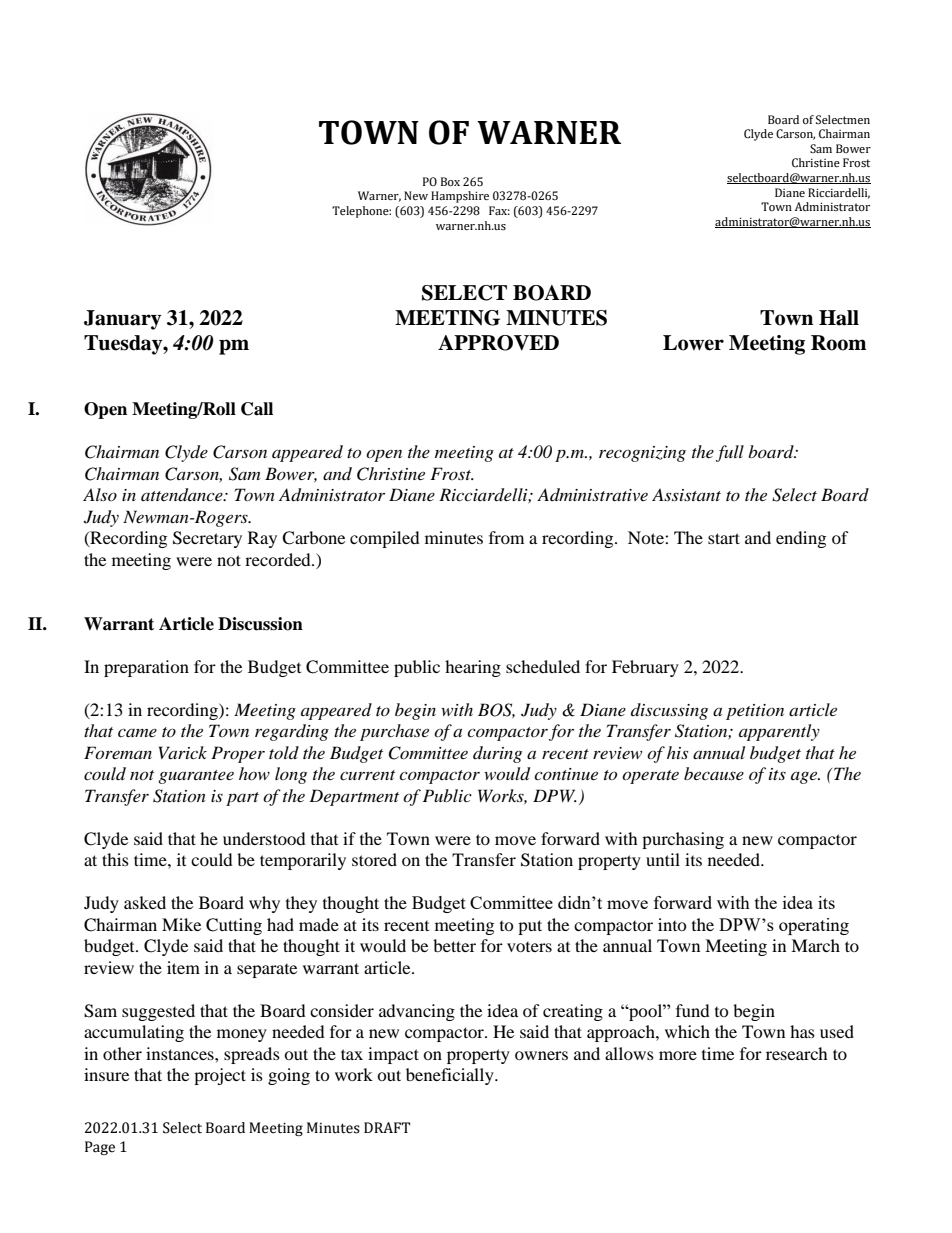 The width and height of the page is (952, 1233). What do you see at coordinates (755, 712) in the page?
I see `petition` at bounding box center [755, 712].
